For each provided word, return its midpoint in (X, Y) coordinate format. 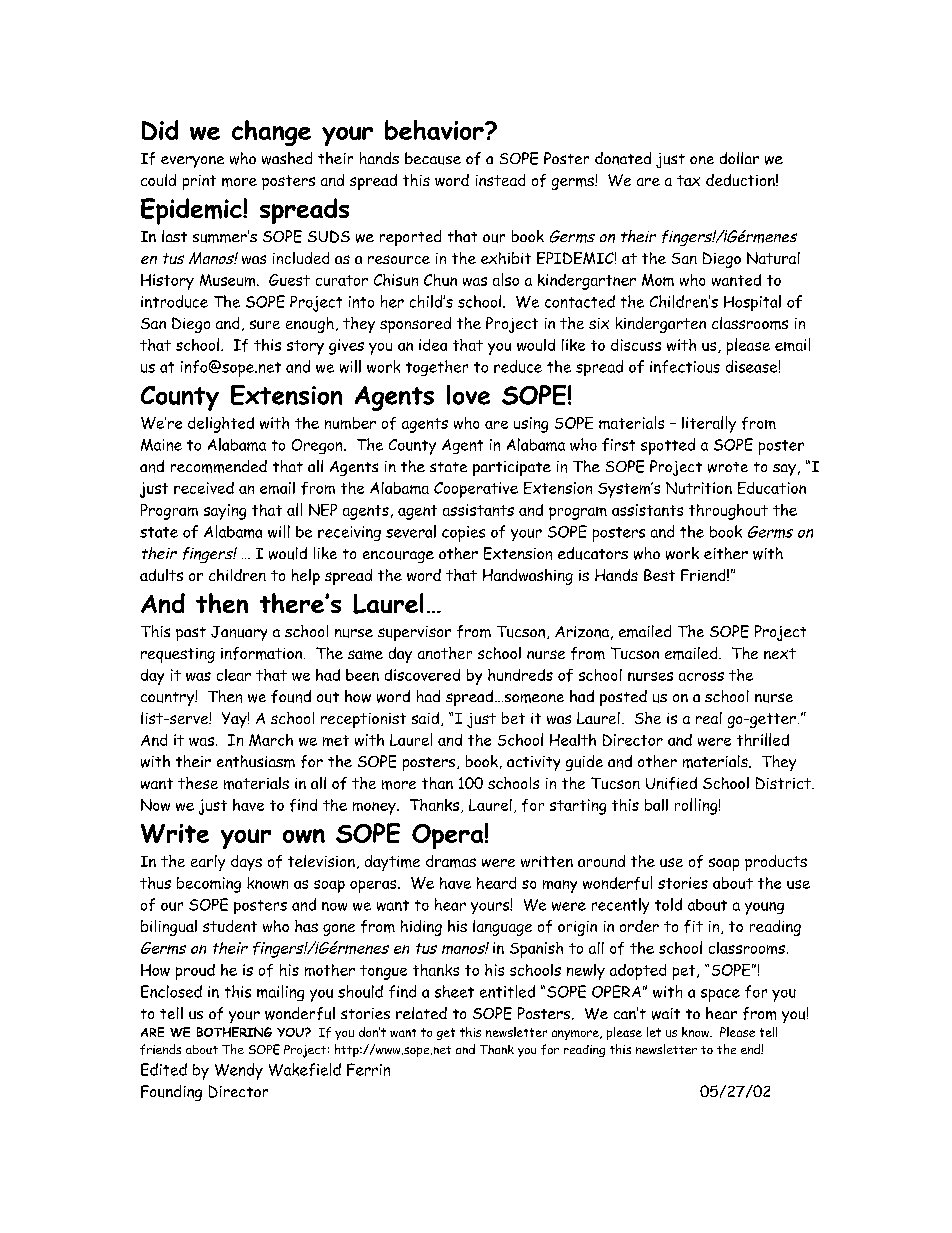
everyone (192, 162)
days (246, 863)
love (468, 395)
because (433, 158)
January (239, 633)
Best (659, 575)
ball (656, 805)
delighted (221, 425)
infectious (685, 366)
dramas (451, 861)
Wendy (239, 1071)
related (421, 1013)
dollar (739, 158)
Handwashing (528, 577)
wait (666, 1014)
